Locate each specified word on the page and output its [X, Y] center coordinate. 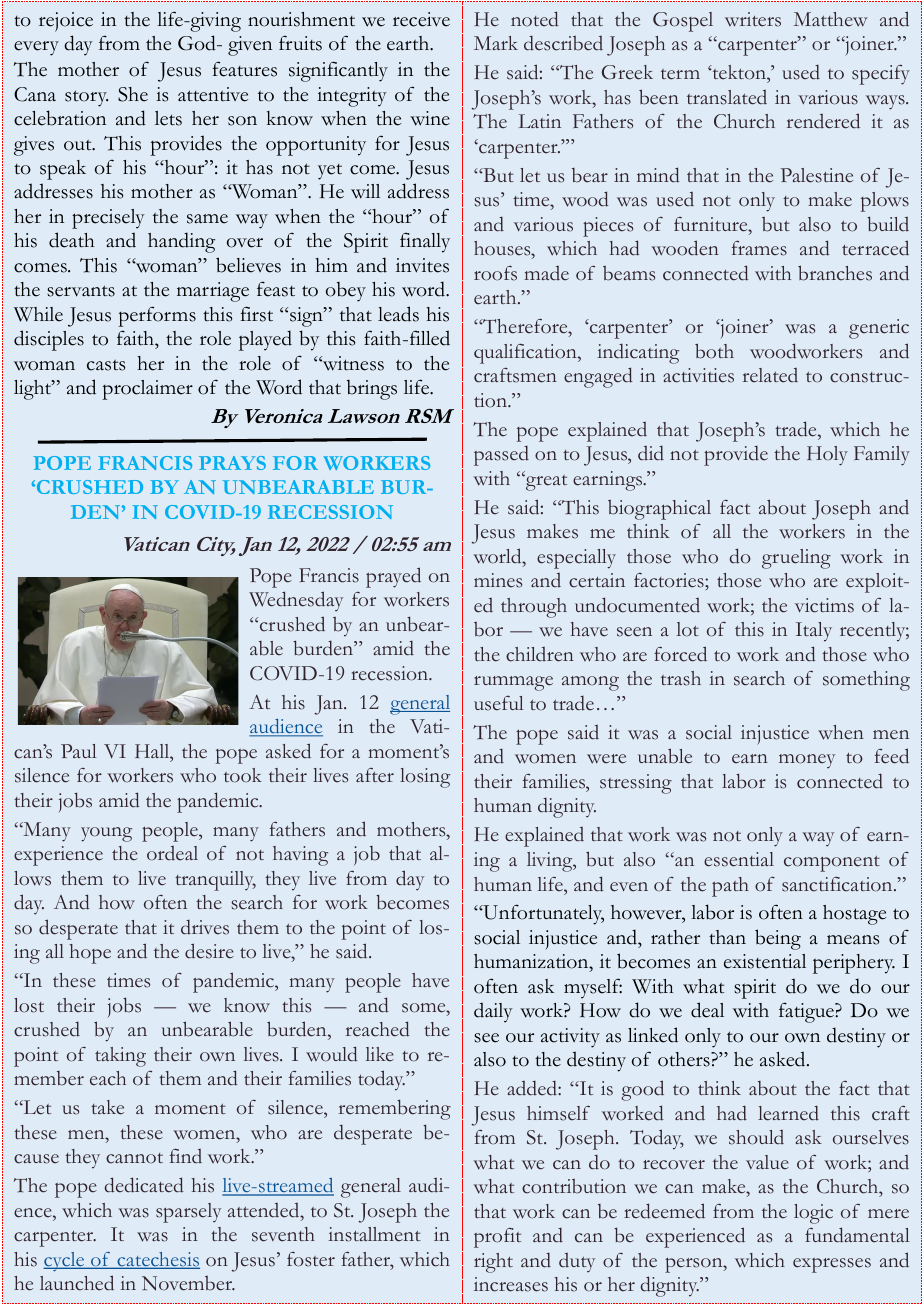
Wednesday [296, 601]
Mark [496, 43]
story [86, 98]
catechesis [157, 1260]
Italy [814, 632]
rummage [513, 683]
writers [753, 19]
